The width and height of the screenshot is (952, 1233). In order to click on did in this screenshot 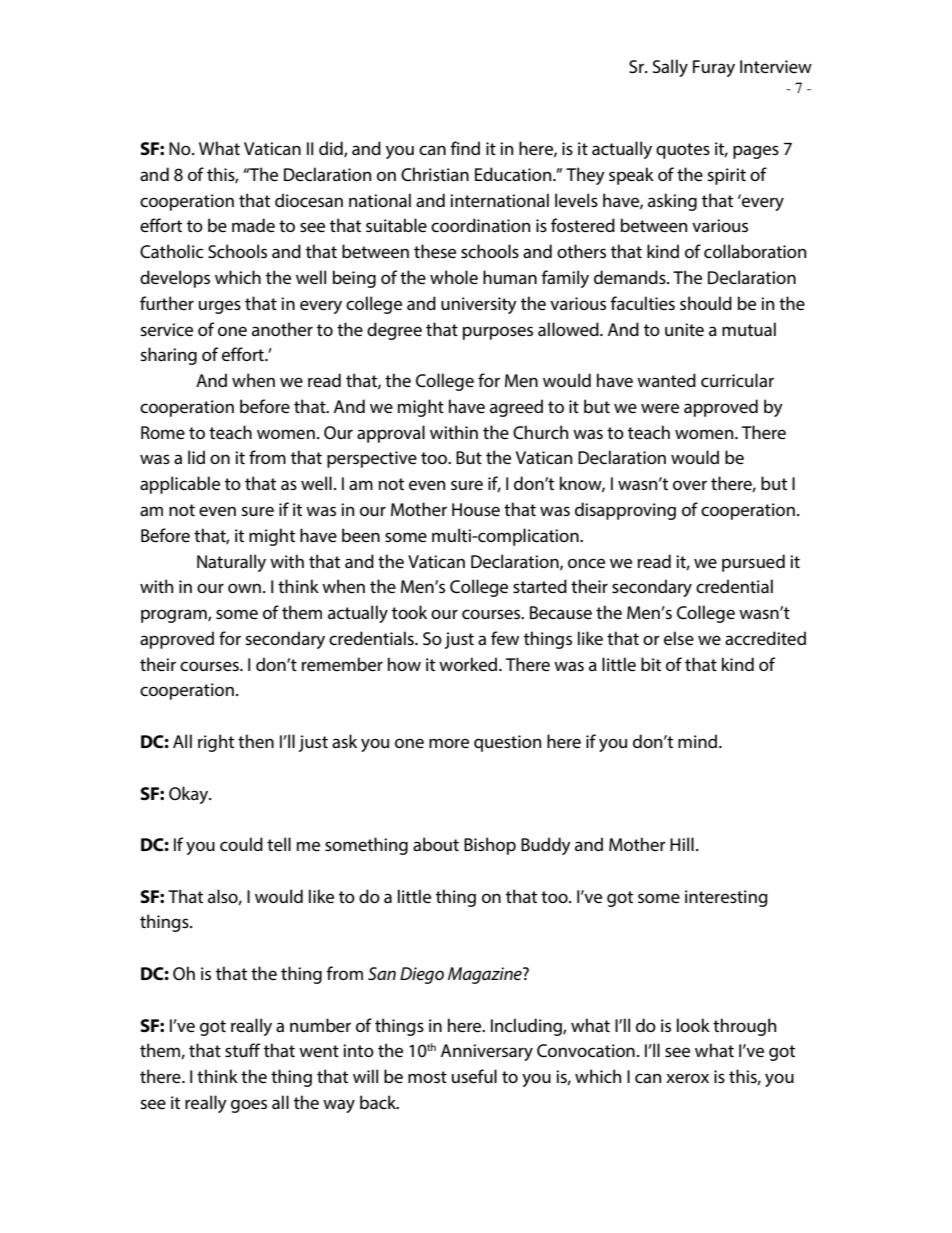, I will do `click(332, 149)`.
